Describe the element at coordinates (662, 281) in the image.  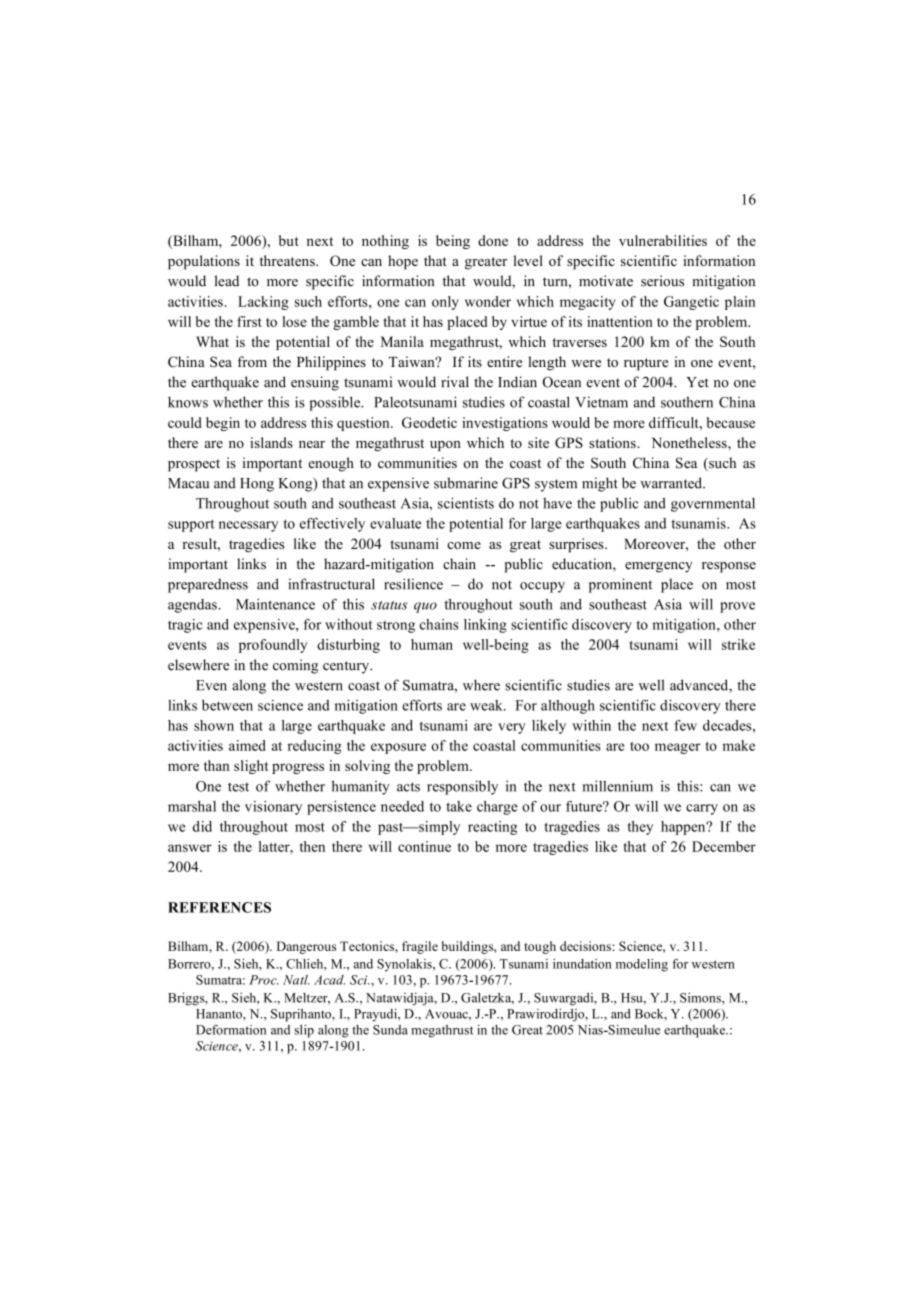
I see `serious` at that location.
